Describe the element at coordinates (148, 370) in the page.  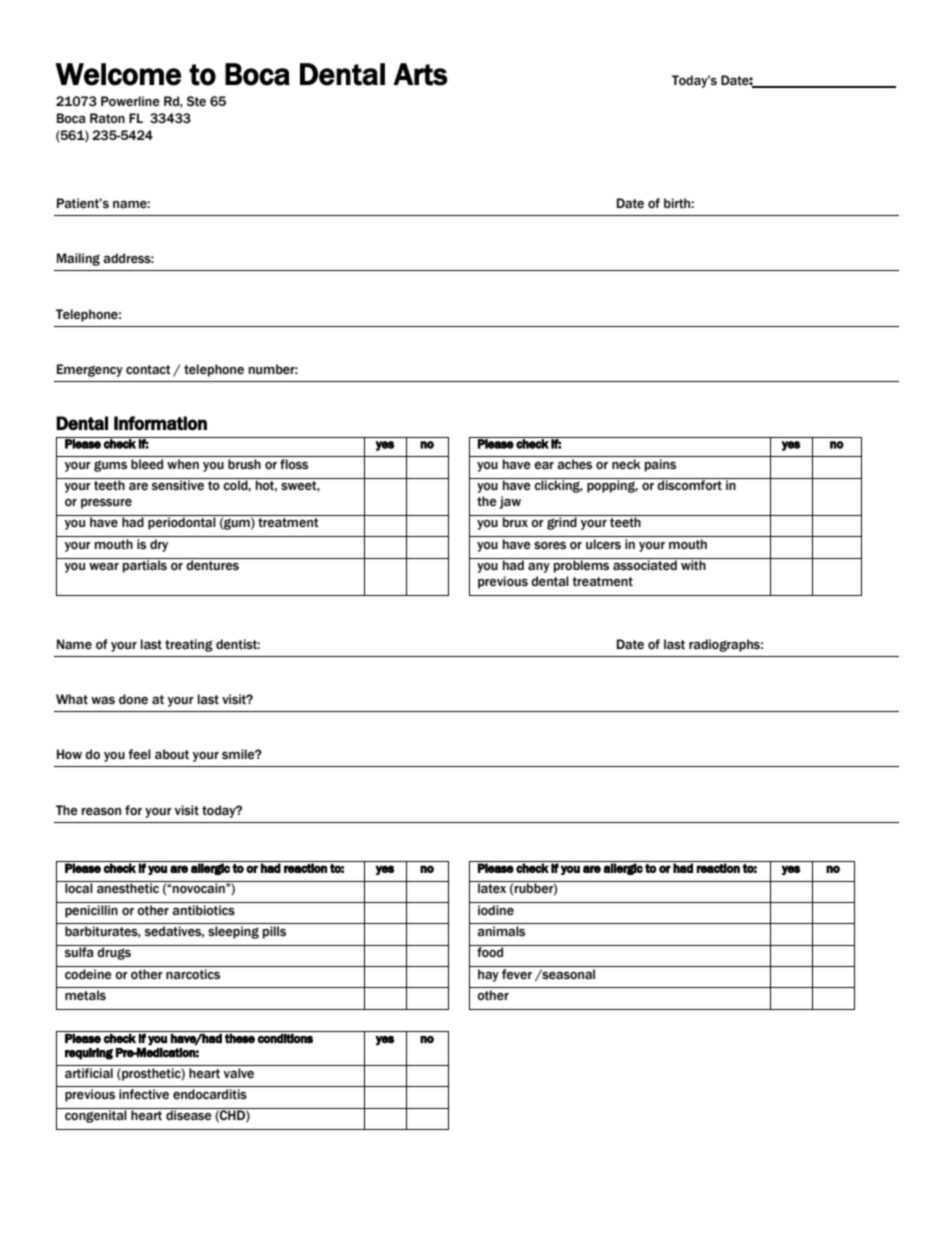
I see `contact` at that location.
